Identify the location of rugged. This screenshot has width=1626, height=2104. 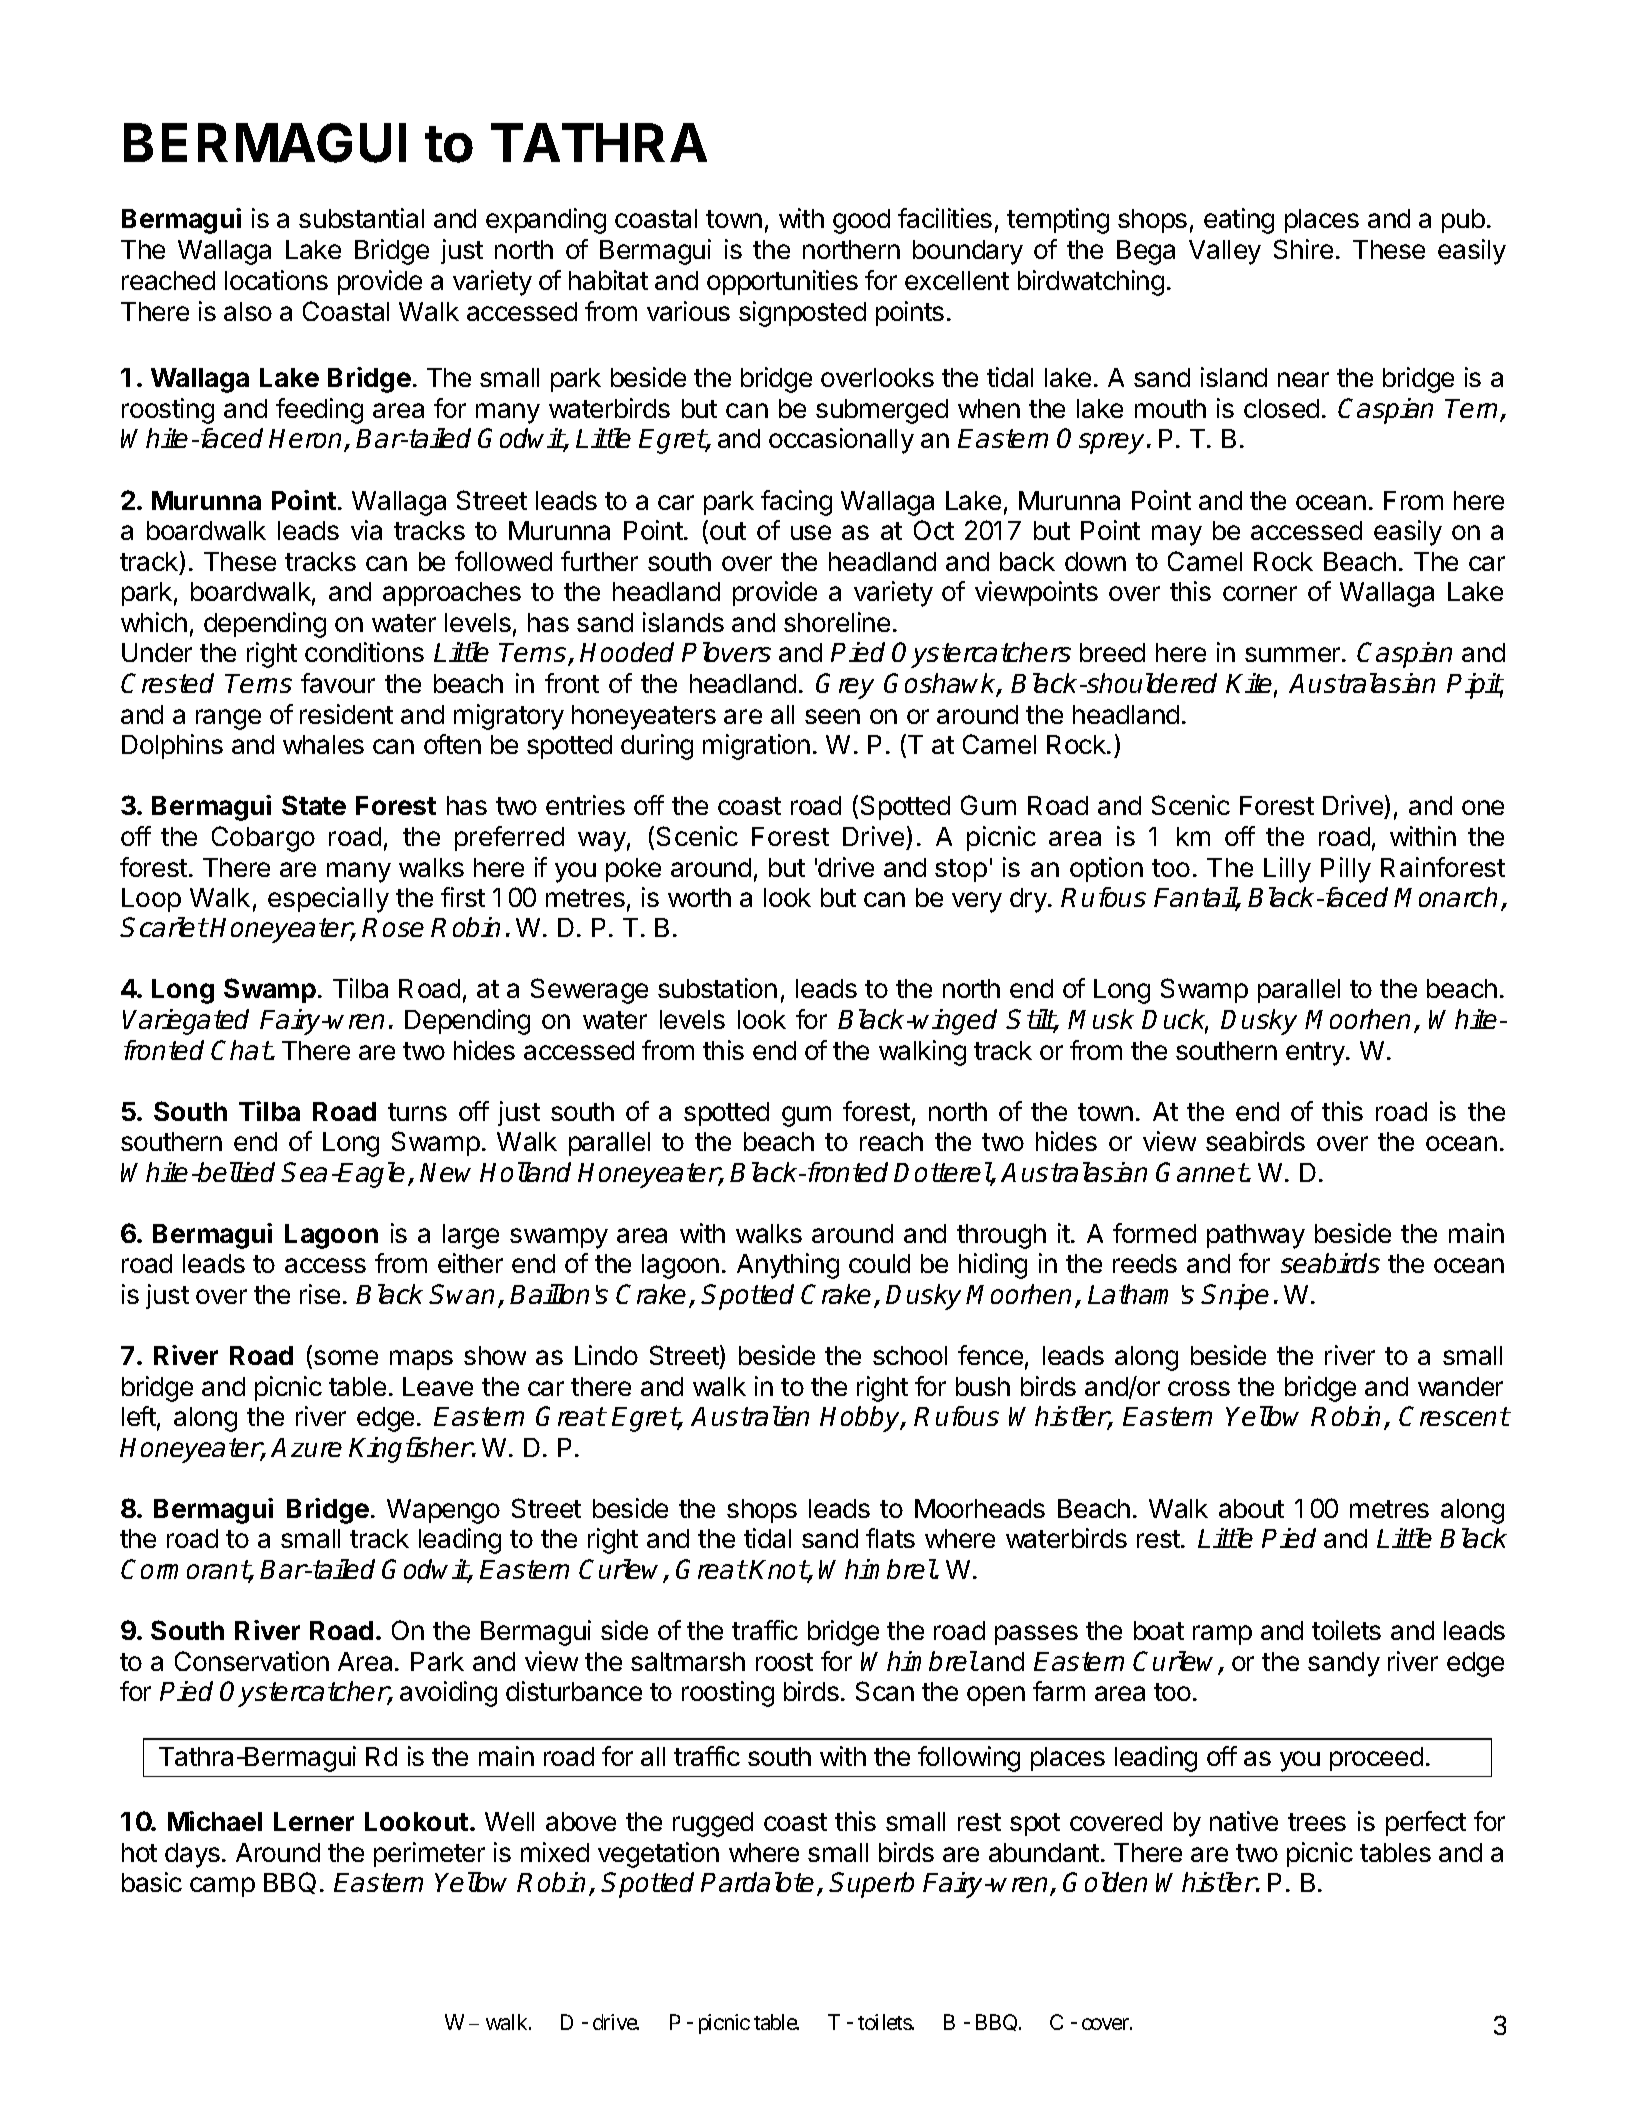
(713, 1824).
